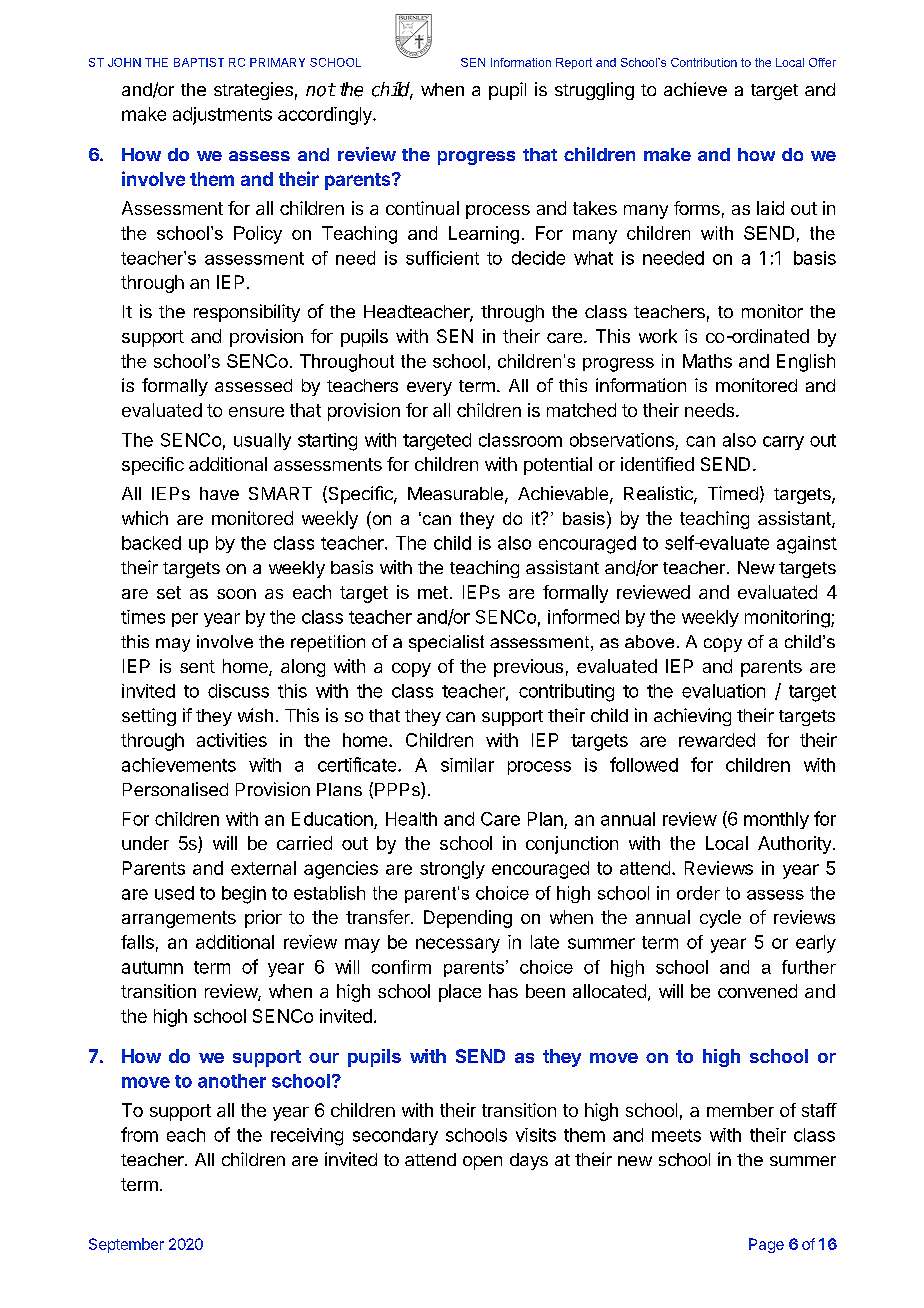 The width and height of the document is (924, 1308). Describe the element at coordinates (707, 361) in the document. I see `Maths` at that location.
